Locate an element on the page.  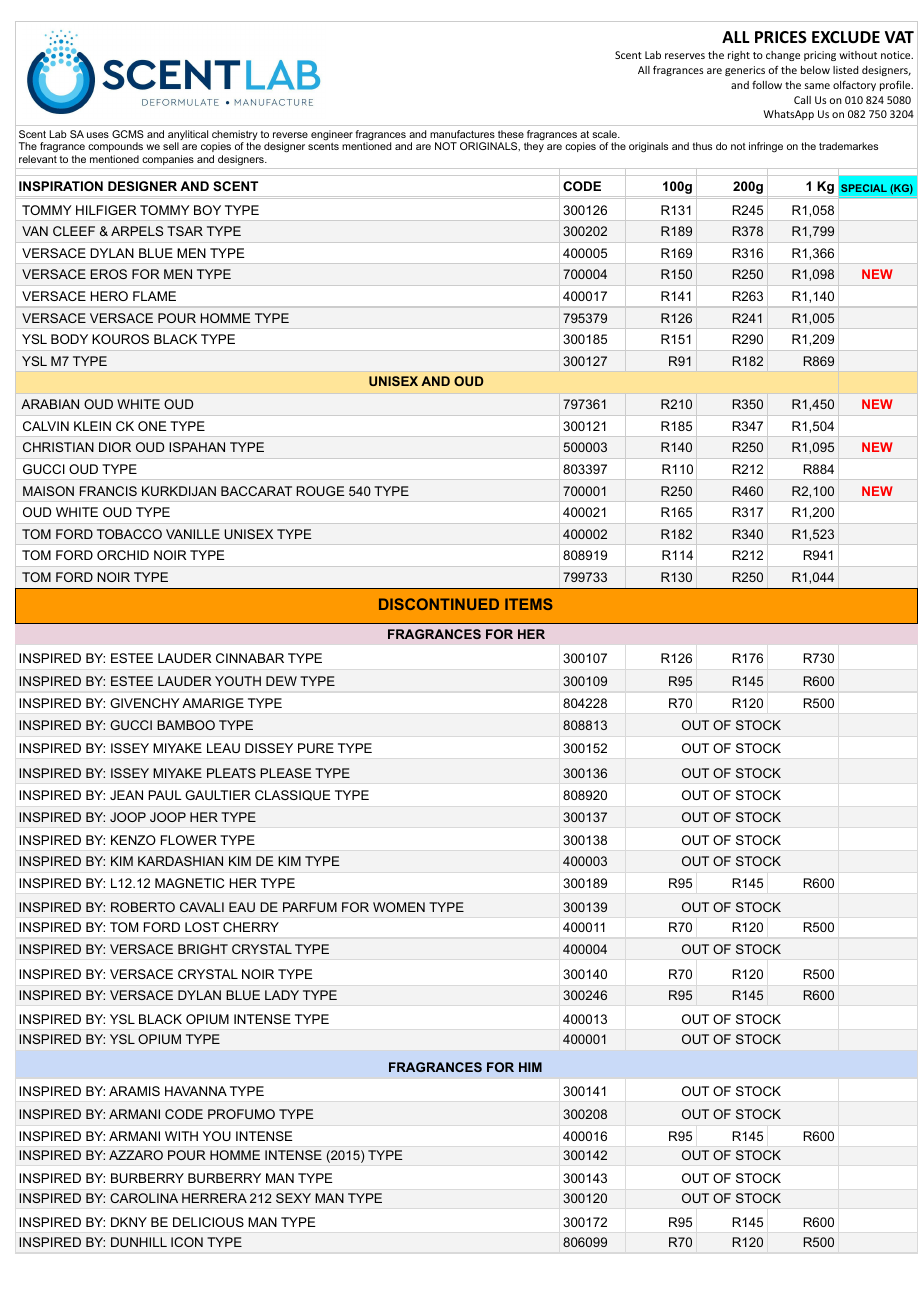
CINNABAR is located at coordinates (250, 658).
